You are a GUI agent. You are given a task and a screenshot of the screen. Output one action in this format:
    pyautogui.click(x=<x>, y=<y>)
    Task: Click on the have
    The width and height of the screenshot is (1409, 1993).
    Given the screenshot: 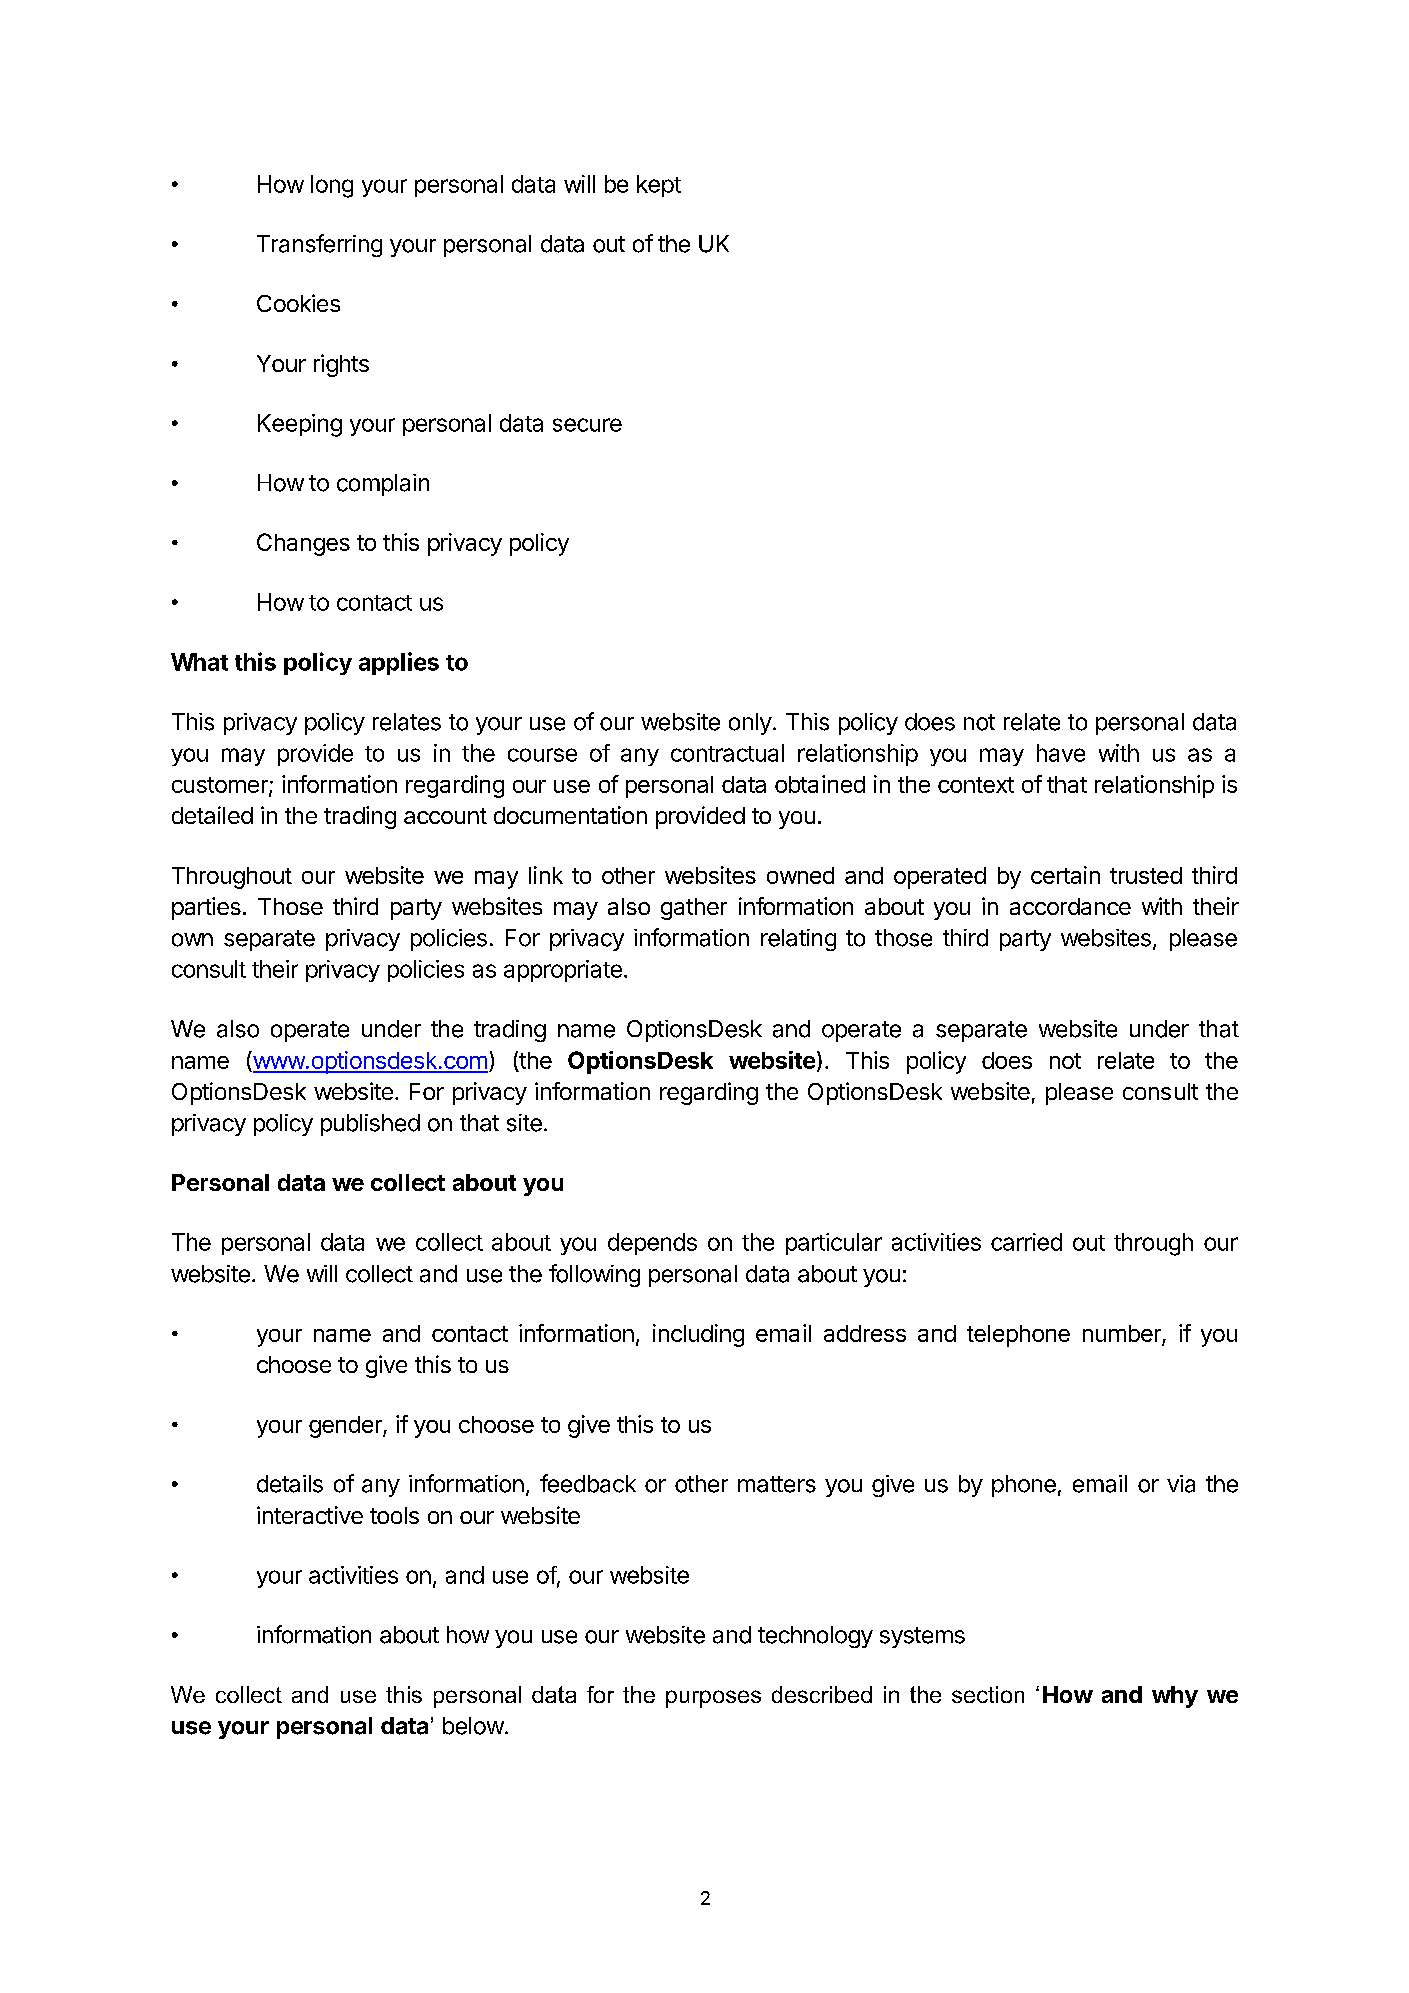 What is the action you would take?
    pyautogui.click(x=1061, y=753)
